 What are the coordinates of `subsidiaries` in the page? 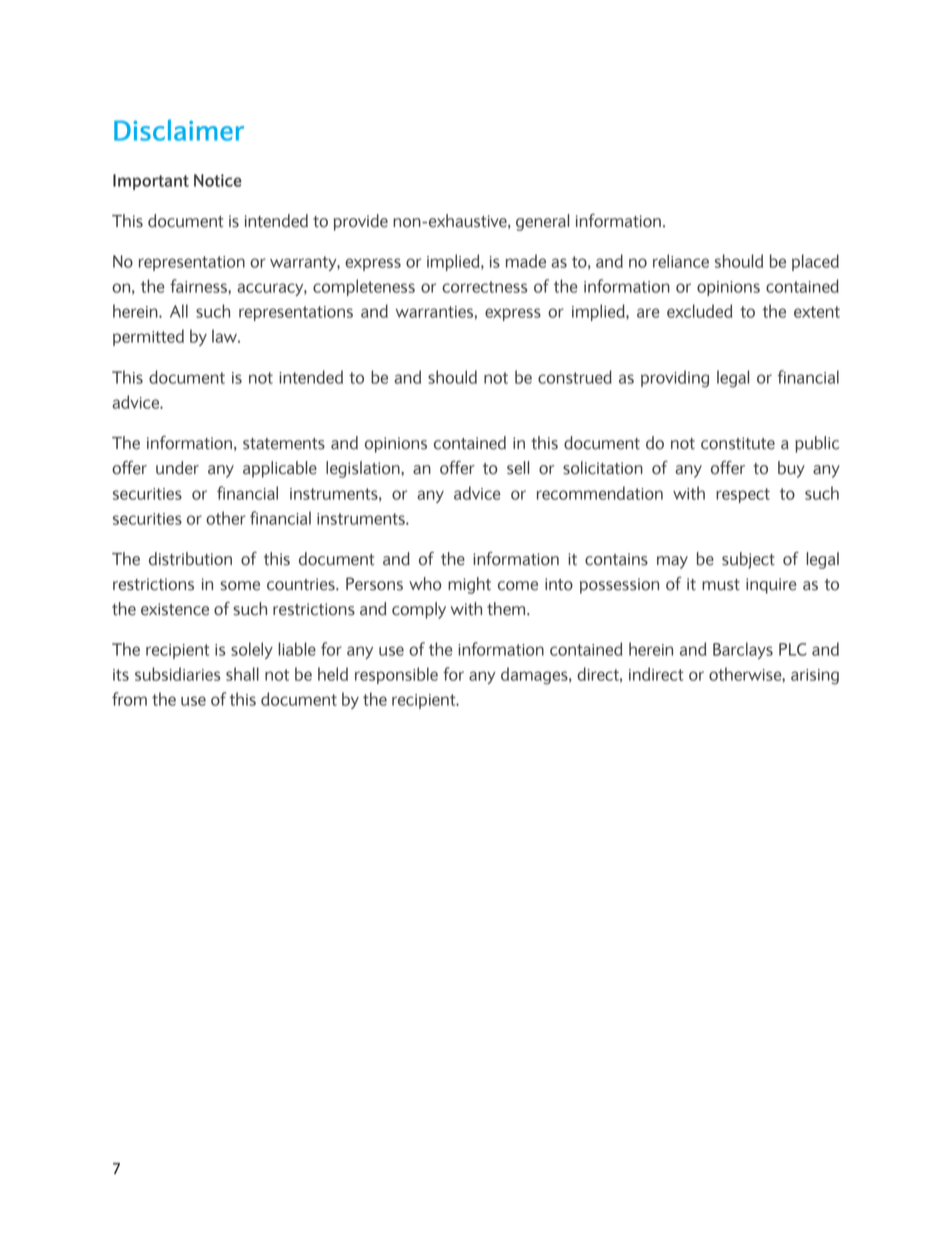 It's located at (178, 674).
